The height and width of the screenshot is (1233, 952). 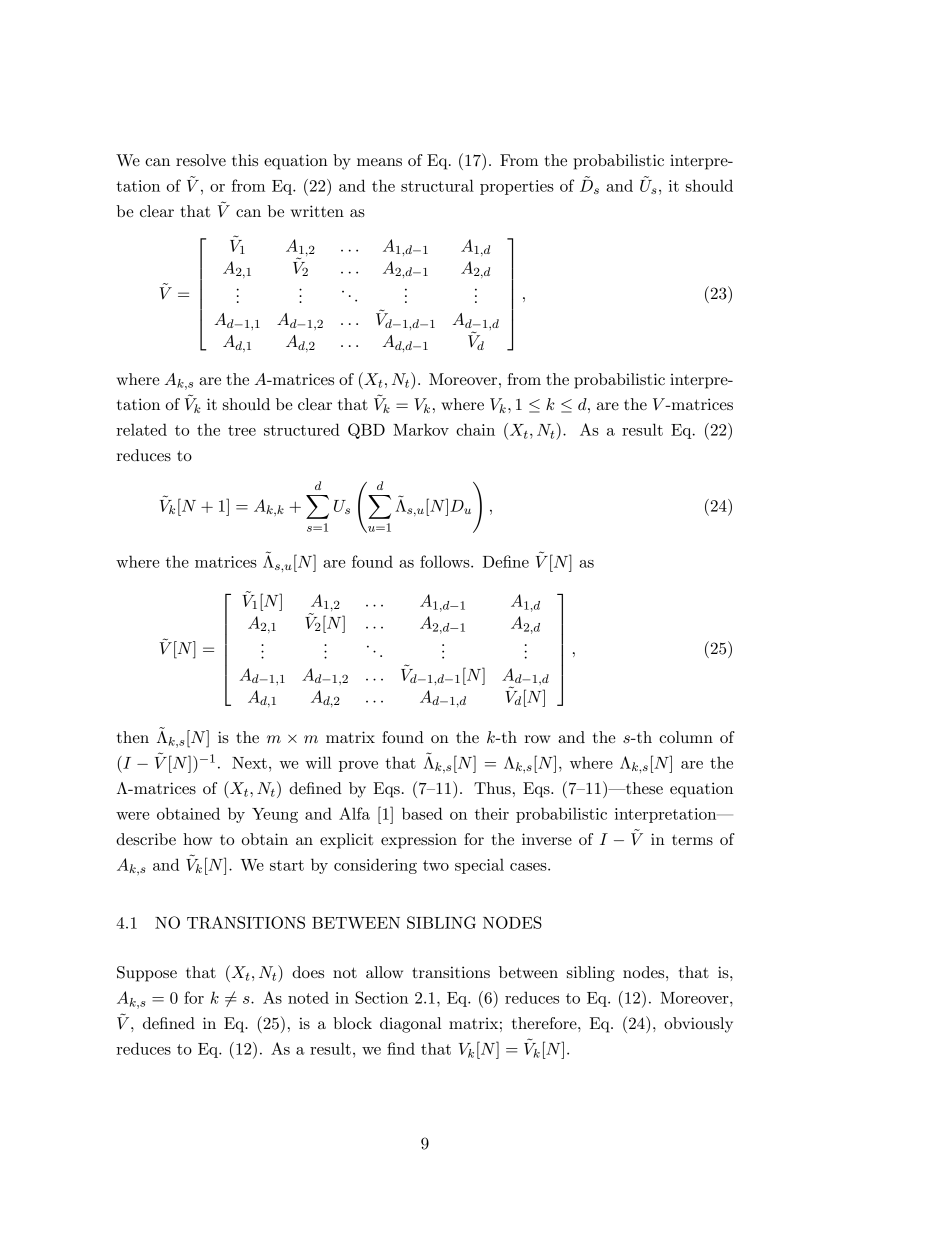 I want to click on Suppose, so click(x=147, y=974).
